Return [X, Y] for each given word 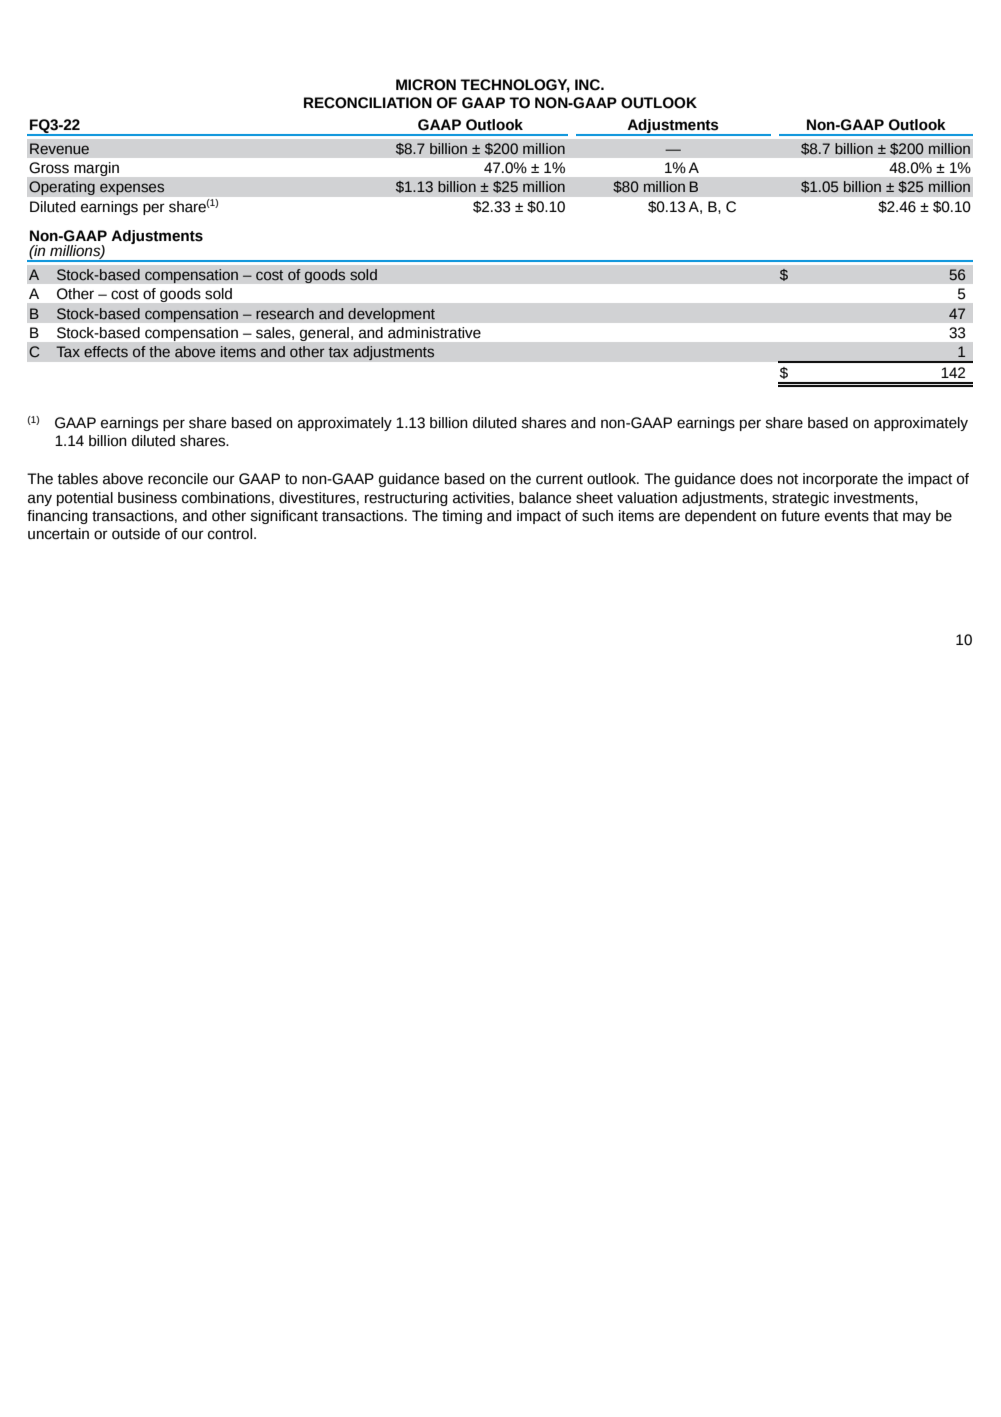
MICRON [426, 85]
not [788, 479]
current [559, 479]
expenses [132, 189]
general [324, 334]
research [285, 314]
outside [136, 534]
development [391, 315]
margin [97, 169]
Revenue [59, 149]
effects [106, 352]
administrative [434, 333]
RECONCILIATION [368, 103]
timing [462, 517]
